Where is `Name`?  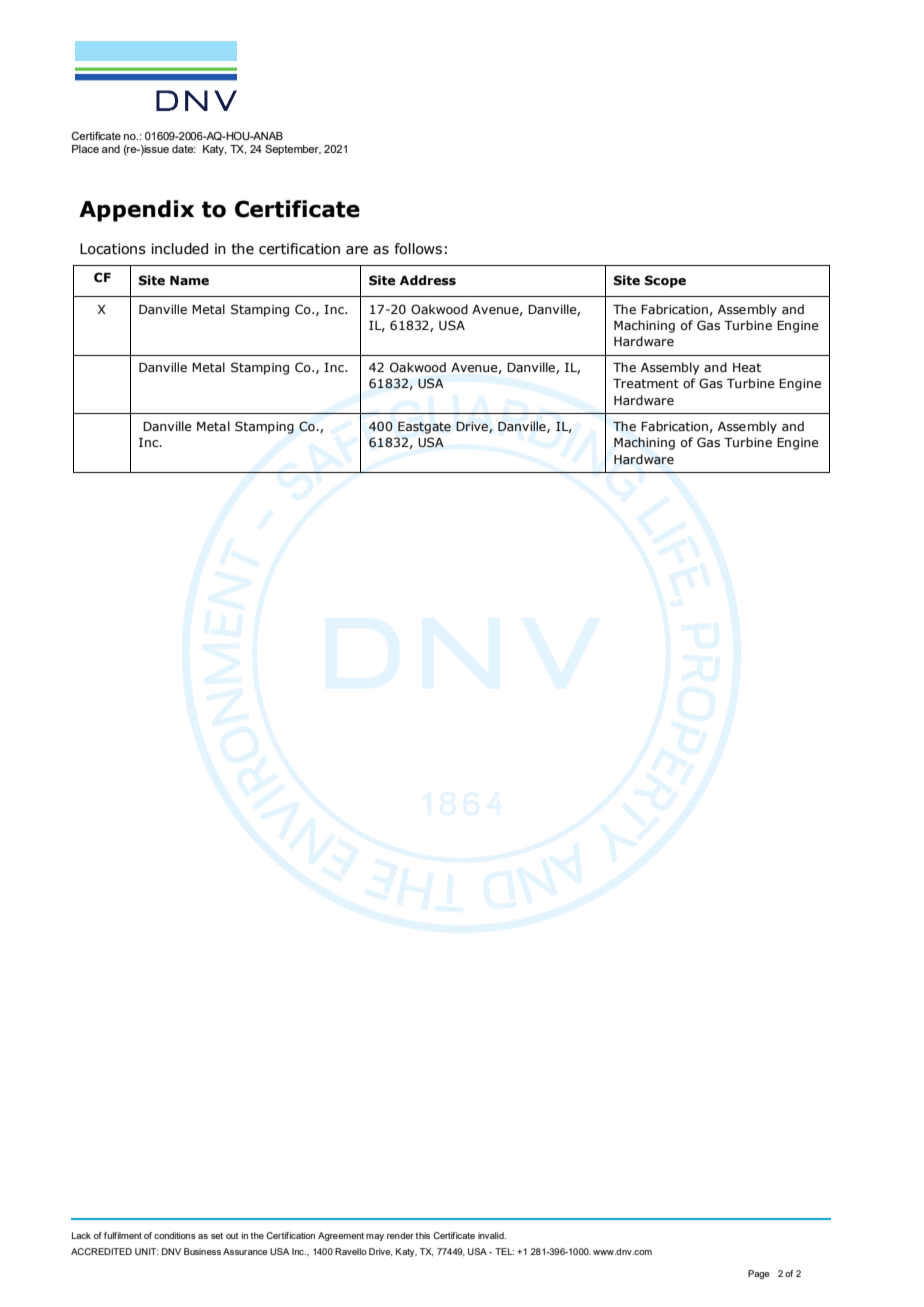 Name is located at coordinates (189, 280).
